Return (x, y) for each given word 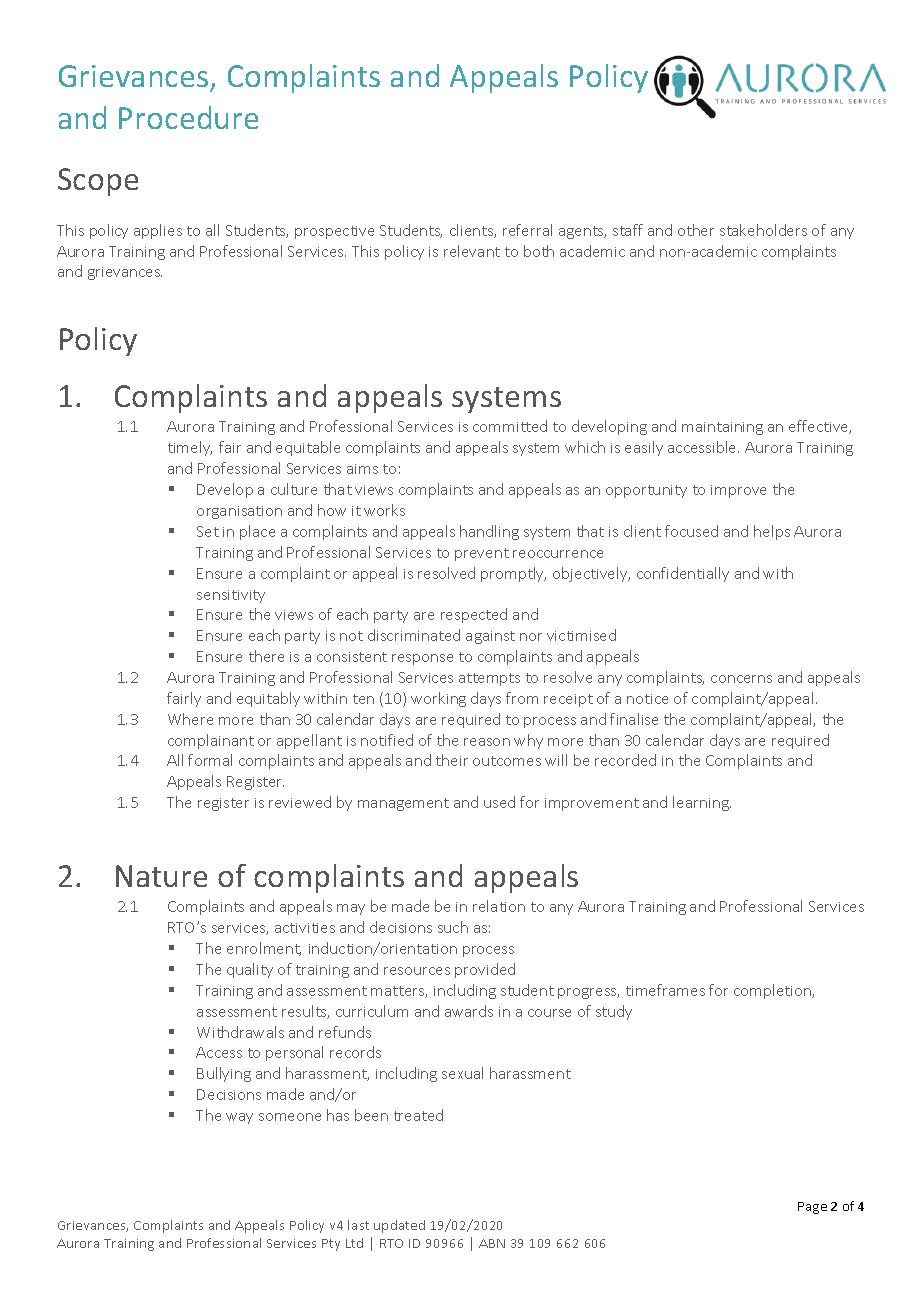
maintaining (722, 428)
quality (250, 970)
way (239, 1118)
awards (469, 1011)
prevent (482, 554)
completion (774, 991)
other (696, 230)
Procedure (188, 117)
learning (702, 803)
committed (510, 426)
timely (190, 448)
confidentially (683, 574)
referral (527, 230)
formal (210, 760)
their (452, 760)
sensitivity (231, 596)
